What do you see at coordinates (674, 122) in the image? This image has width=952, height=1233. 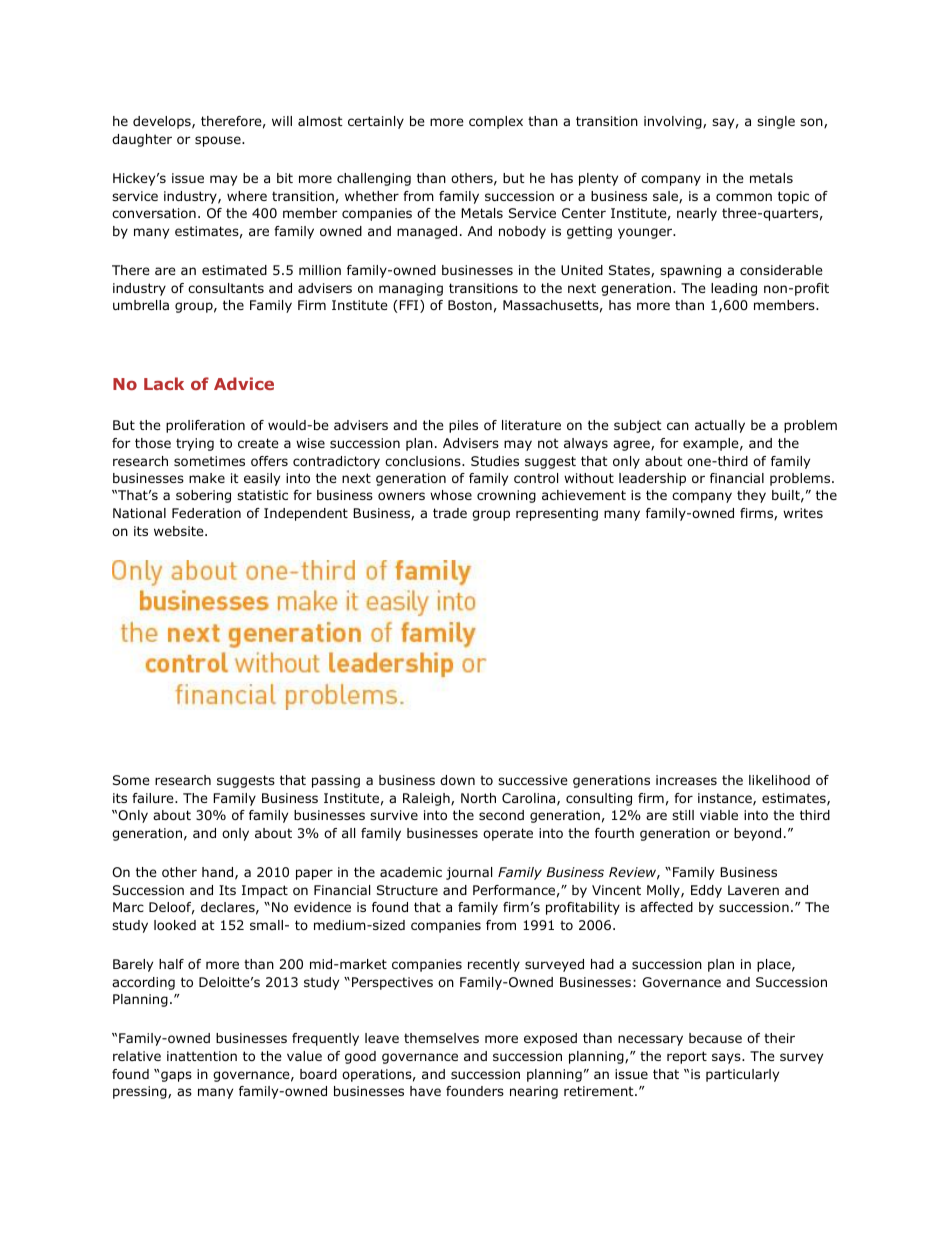 I see `involving` at bounding box center [674, 122].
